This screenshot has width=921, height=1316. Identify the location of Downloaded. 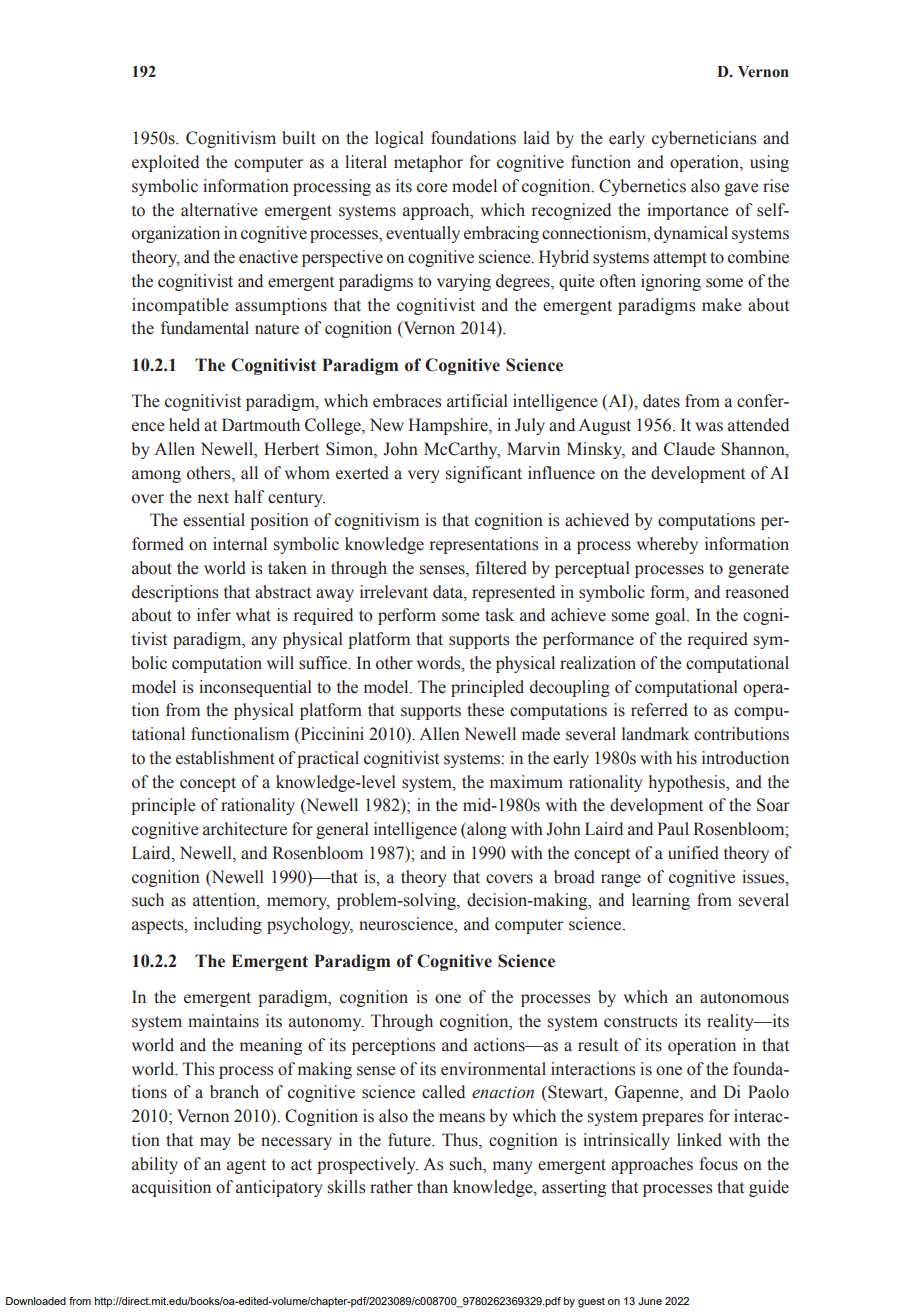
(36, 1301).
